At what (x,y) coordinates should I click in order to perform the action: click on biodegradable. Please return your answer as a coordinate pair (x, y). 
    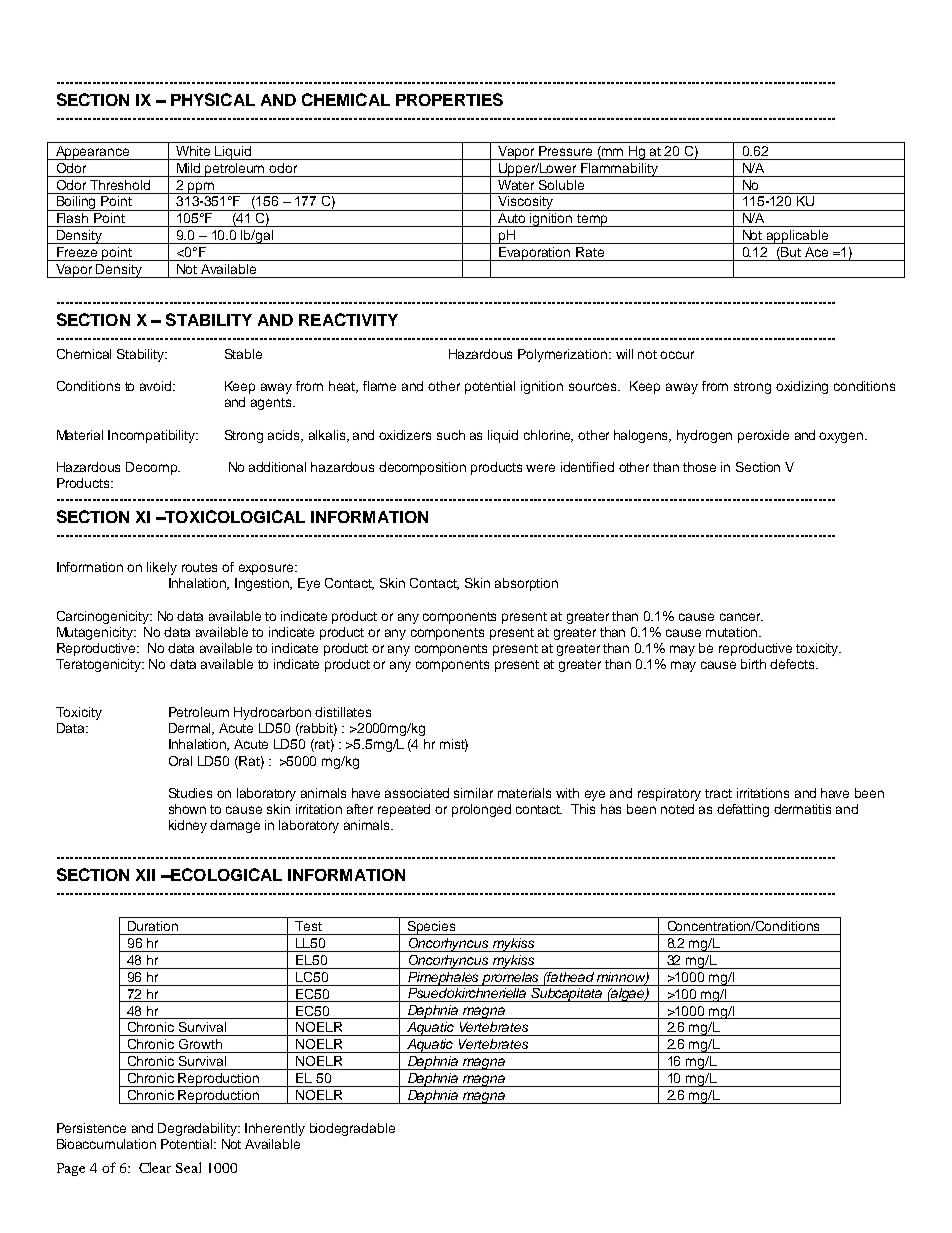
    Looking at the image, I should click on (352, 1129).
